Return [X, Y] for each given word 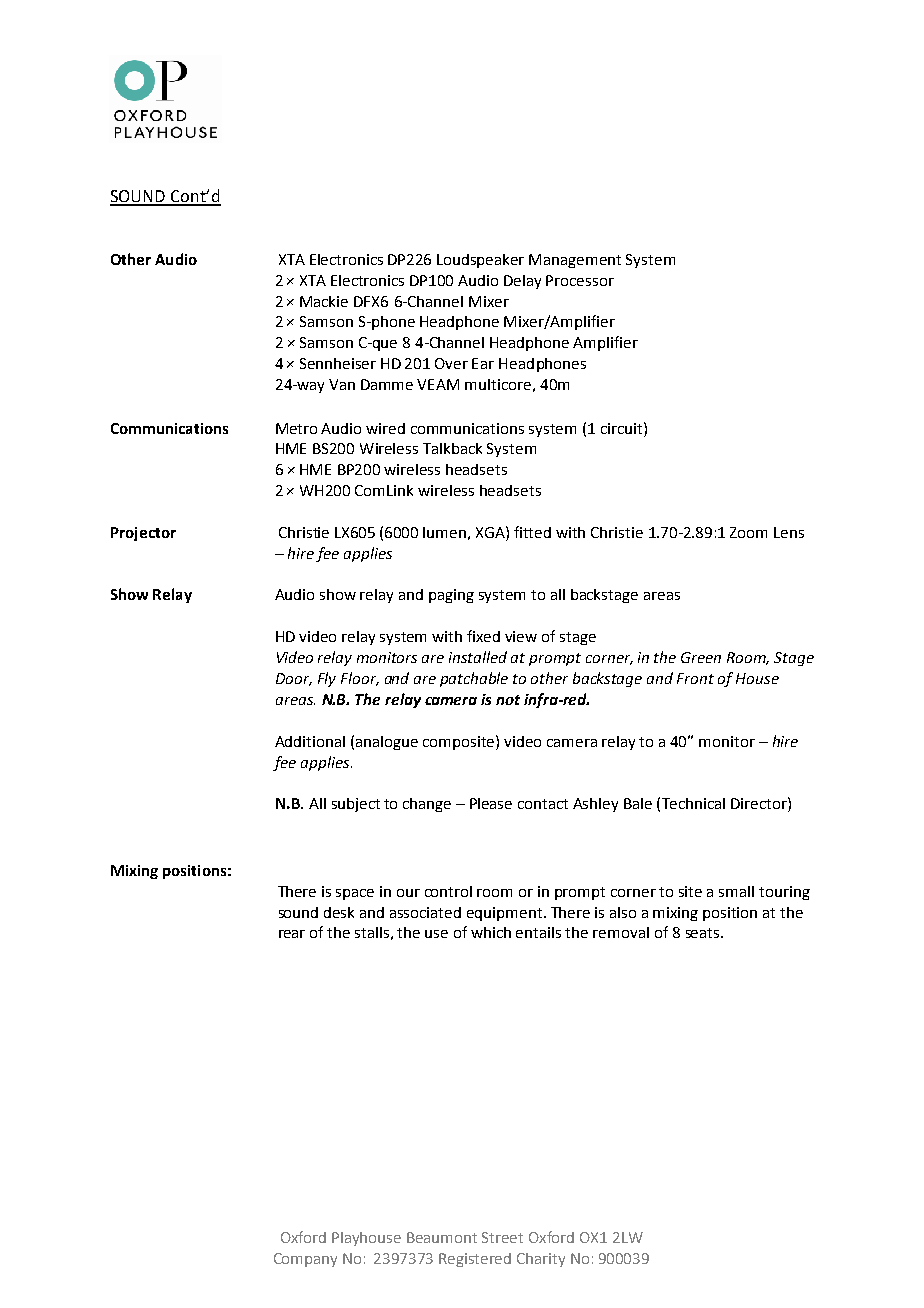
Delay [522, 282]
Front [695, 678]
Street [502, 1237]
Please [491, 803]
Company [305, 1260]
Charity [541, 1260]
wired [385, 428]
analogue [387, 743]
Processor [580, 280]
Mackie [324, 301]
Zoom [748, 532]
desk [339, 912]
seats [704, 933]
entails [538, 932]
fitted [532, 532]
